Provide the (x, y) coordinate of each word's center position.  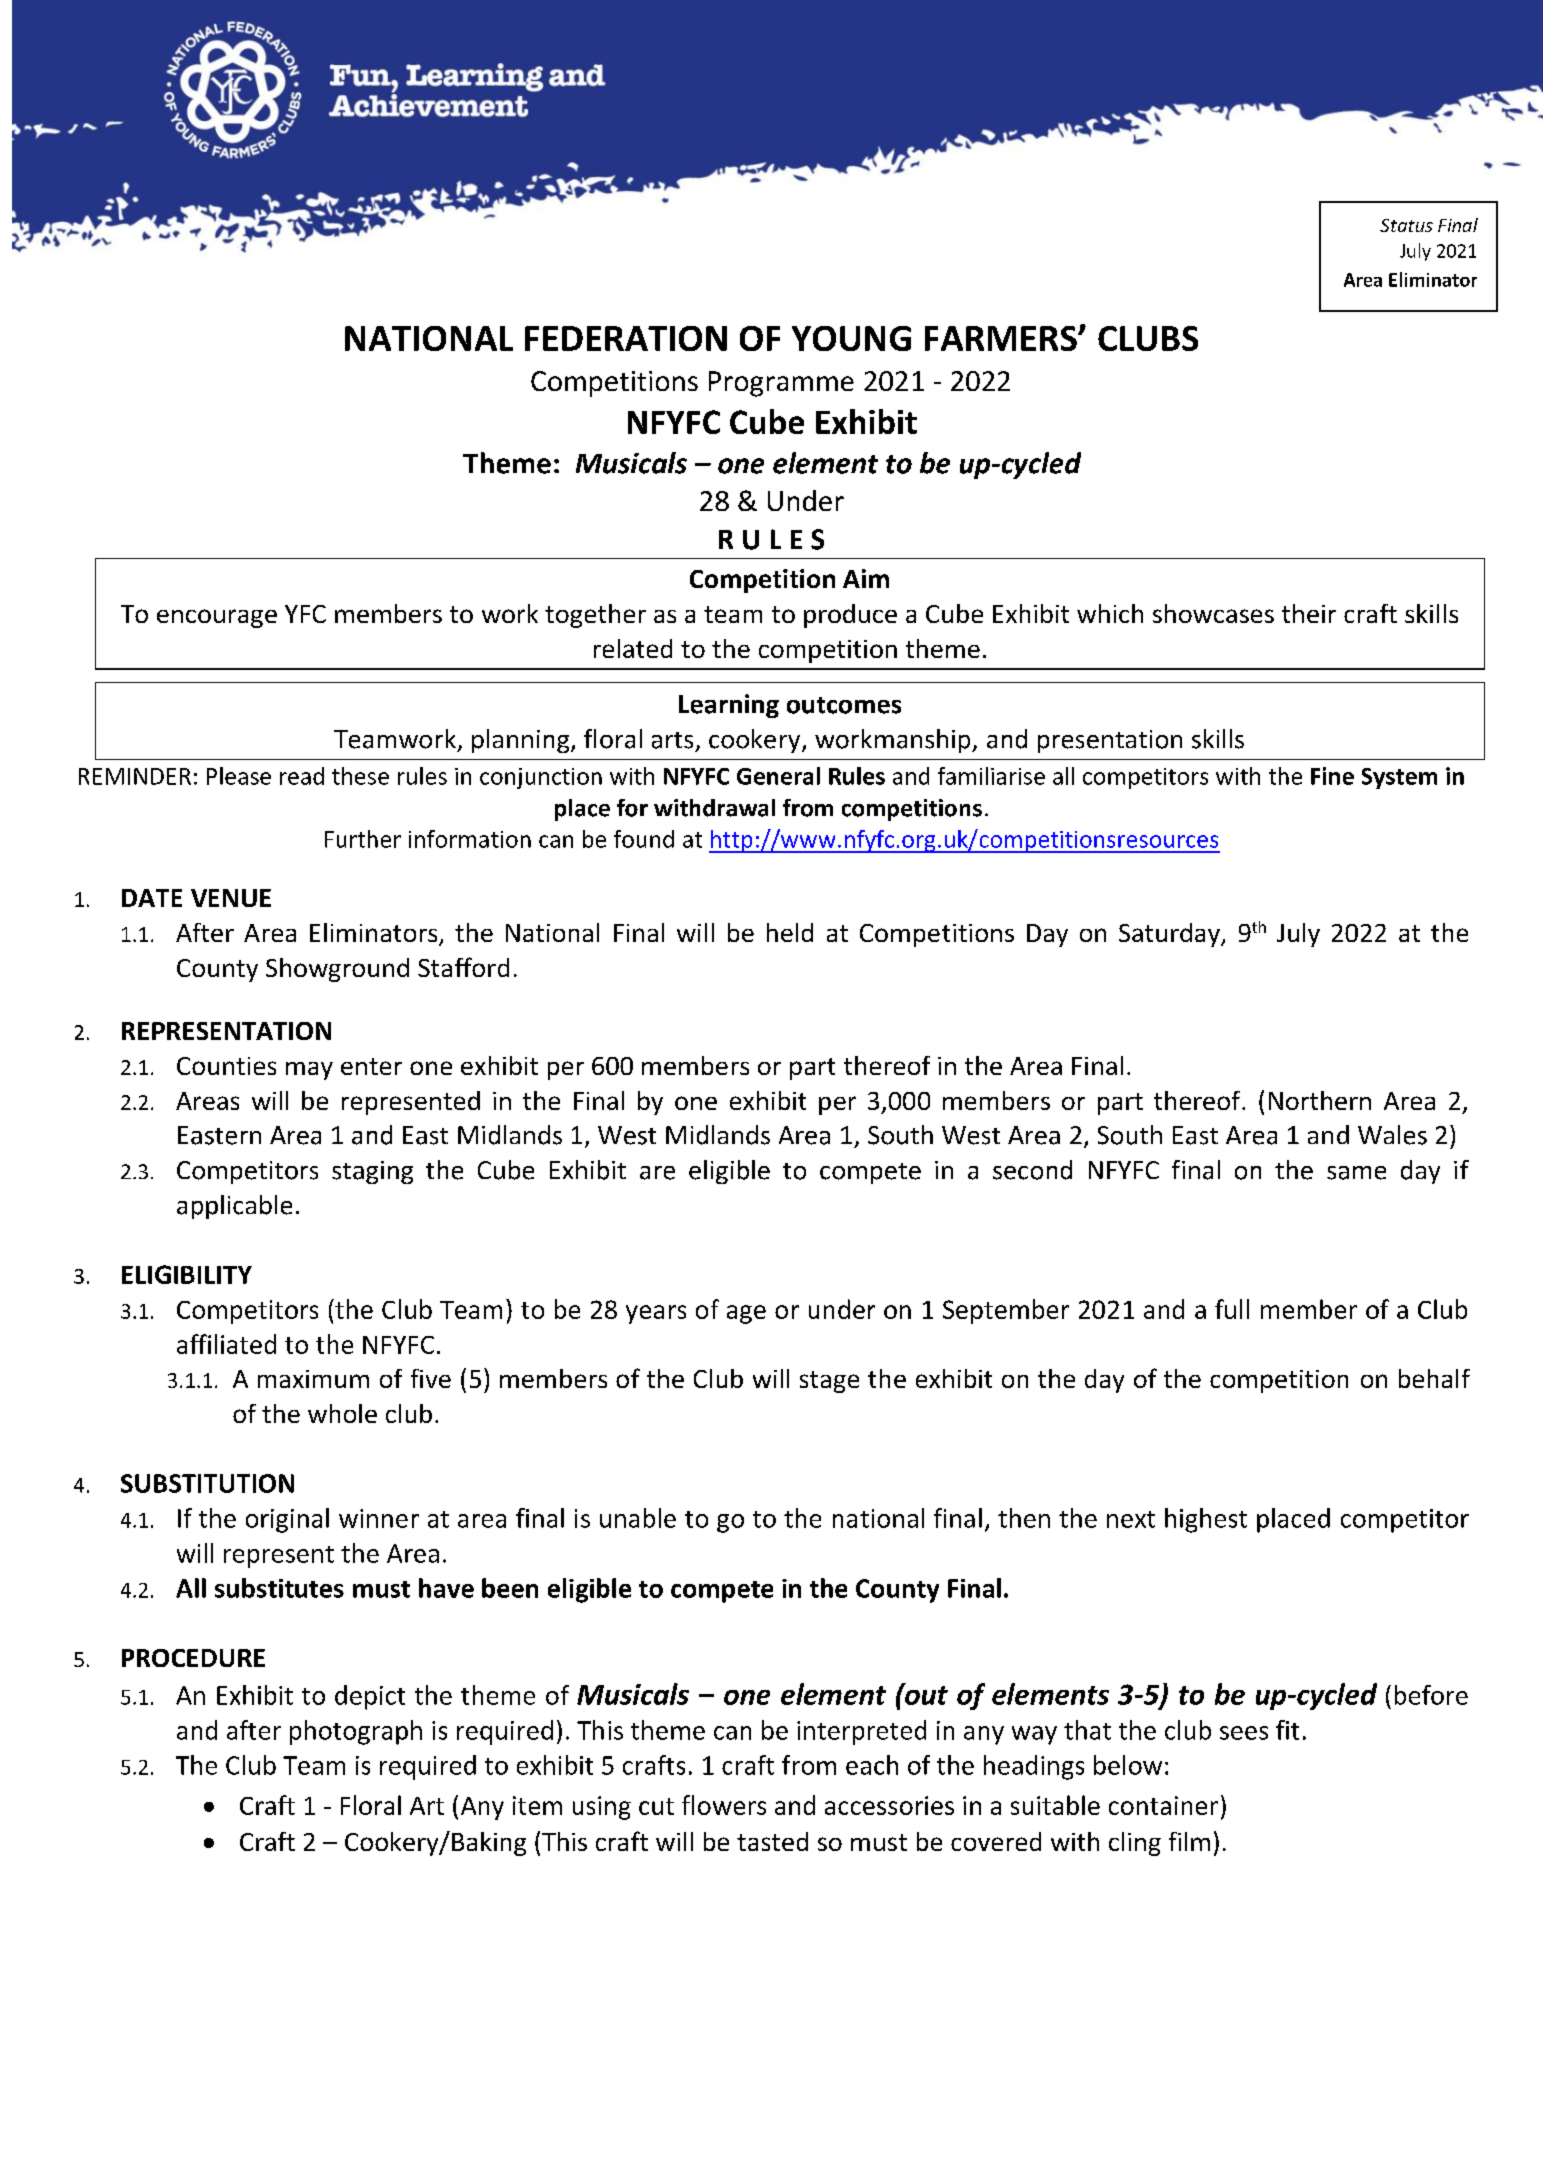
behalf (1434, 1378)
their (1309, 613)
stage (829, 1382)
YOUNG (851, 338)
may (309, 1071)
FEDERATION (626, 338)
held (790, 932)
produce (850, 616)
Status (1406, 225)
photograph (356, 1732)
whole (342, 1413)
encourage (217, 618)
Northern (1320, 1100)
